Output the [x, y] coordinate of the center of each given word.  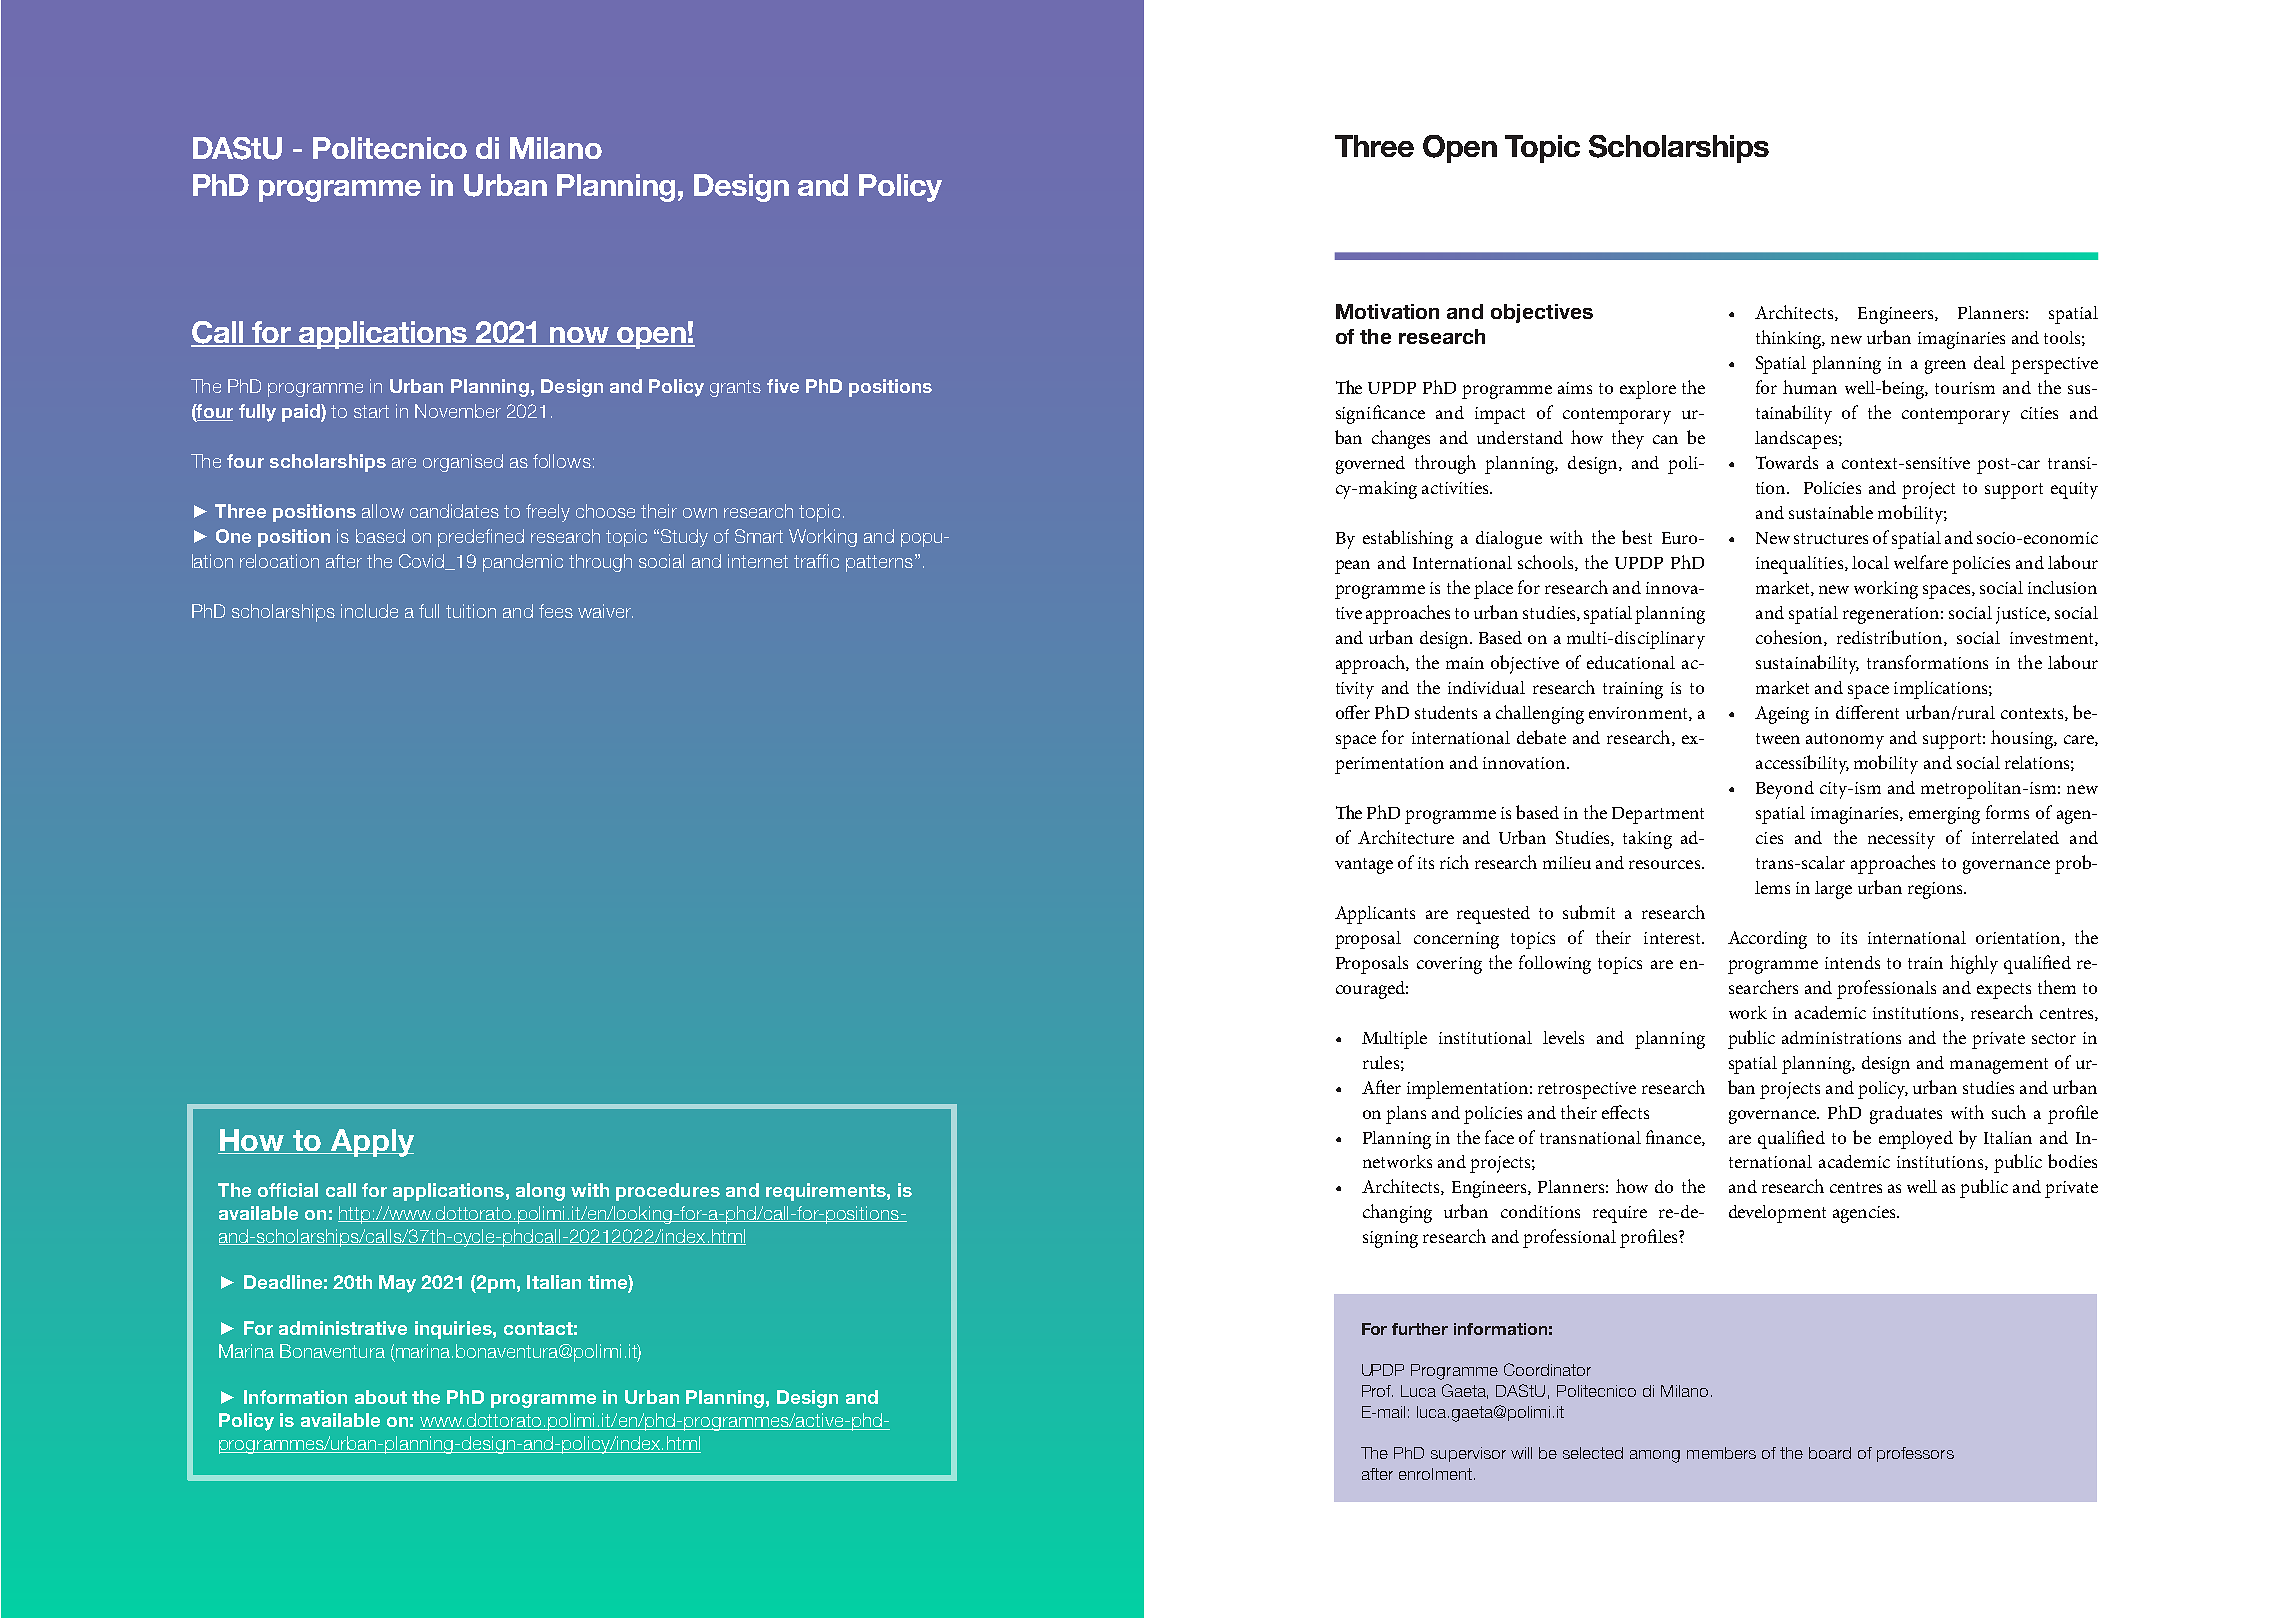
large [1833, 890]
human [1810, 387]
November [458, 411]
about [381, 1397]
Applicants [1375, 915]
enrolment [1435, 1474]
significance [1380, 414]
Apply [371, 1143]
